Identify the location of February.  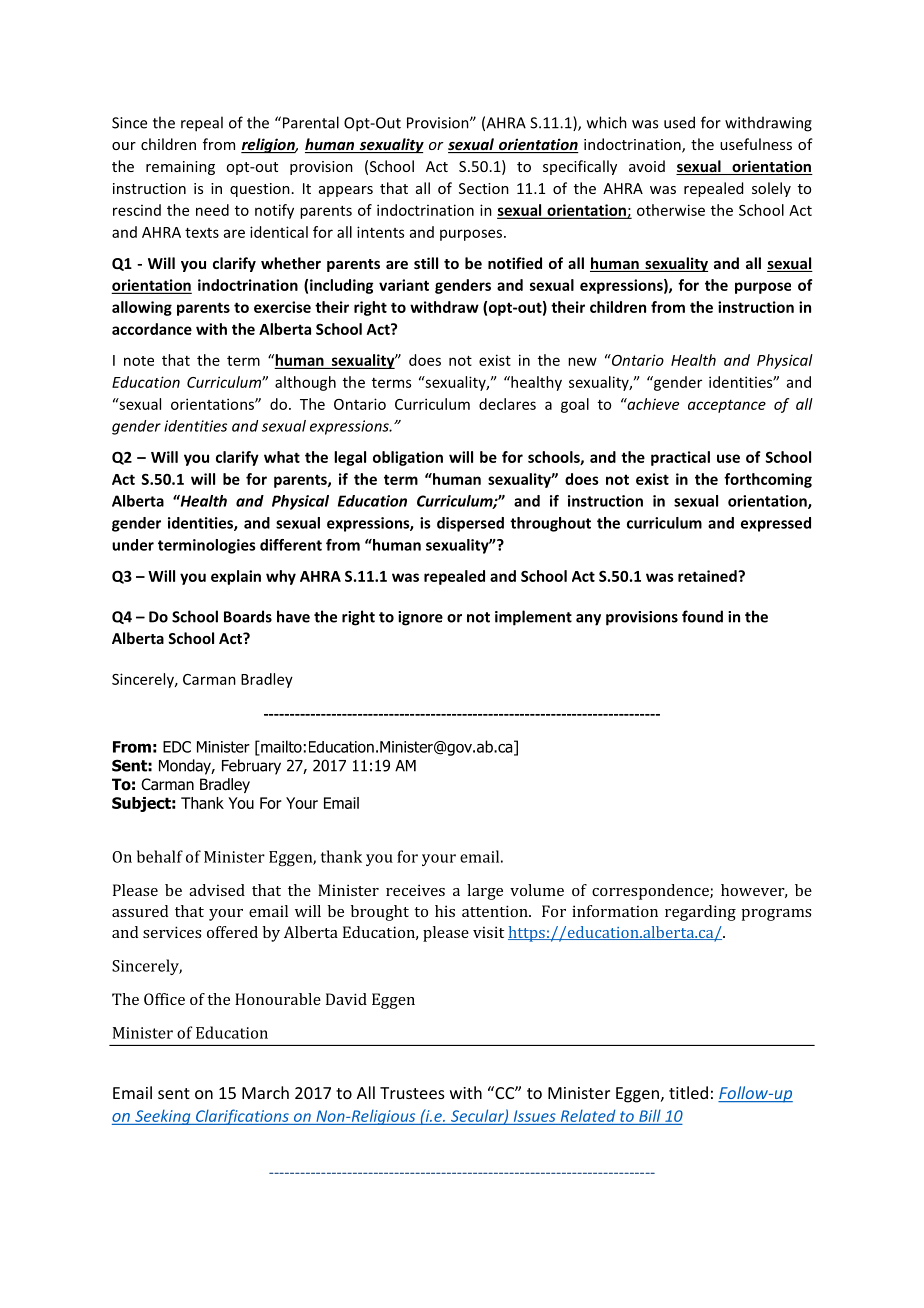
(251, 767).
